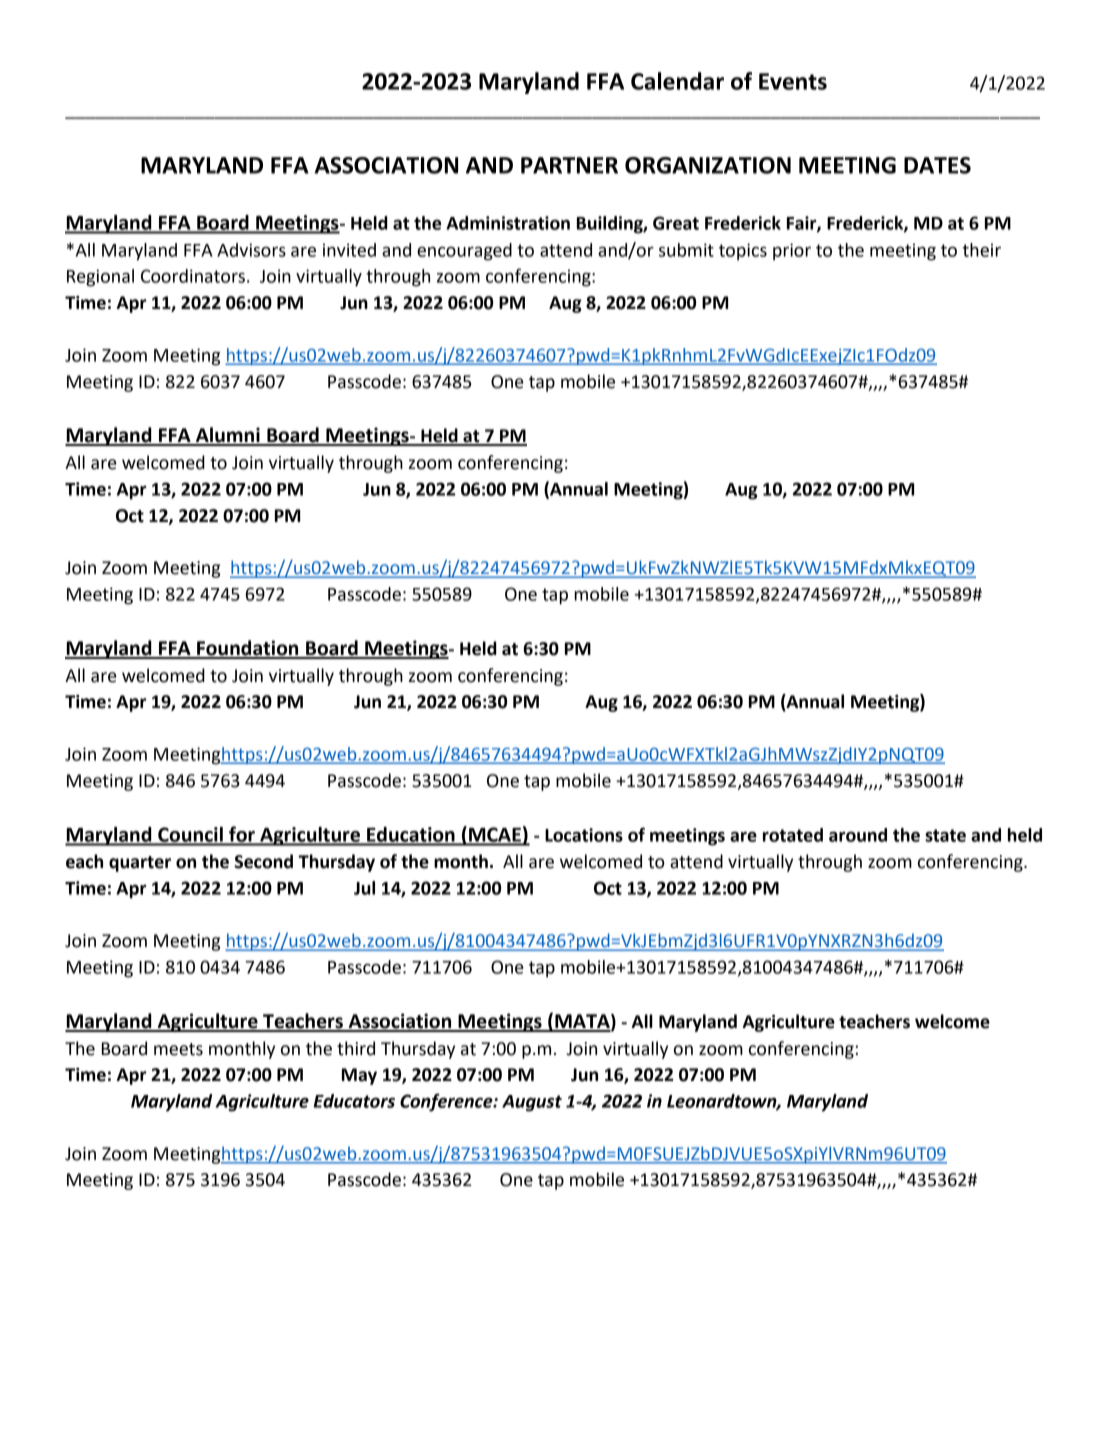 The image size is (1111, 1437). What do you see at coordinates (227, 436) in the screenshot?
I see `Alumni` at bounding box center [227, 436].
